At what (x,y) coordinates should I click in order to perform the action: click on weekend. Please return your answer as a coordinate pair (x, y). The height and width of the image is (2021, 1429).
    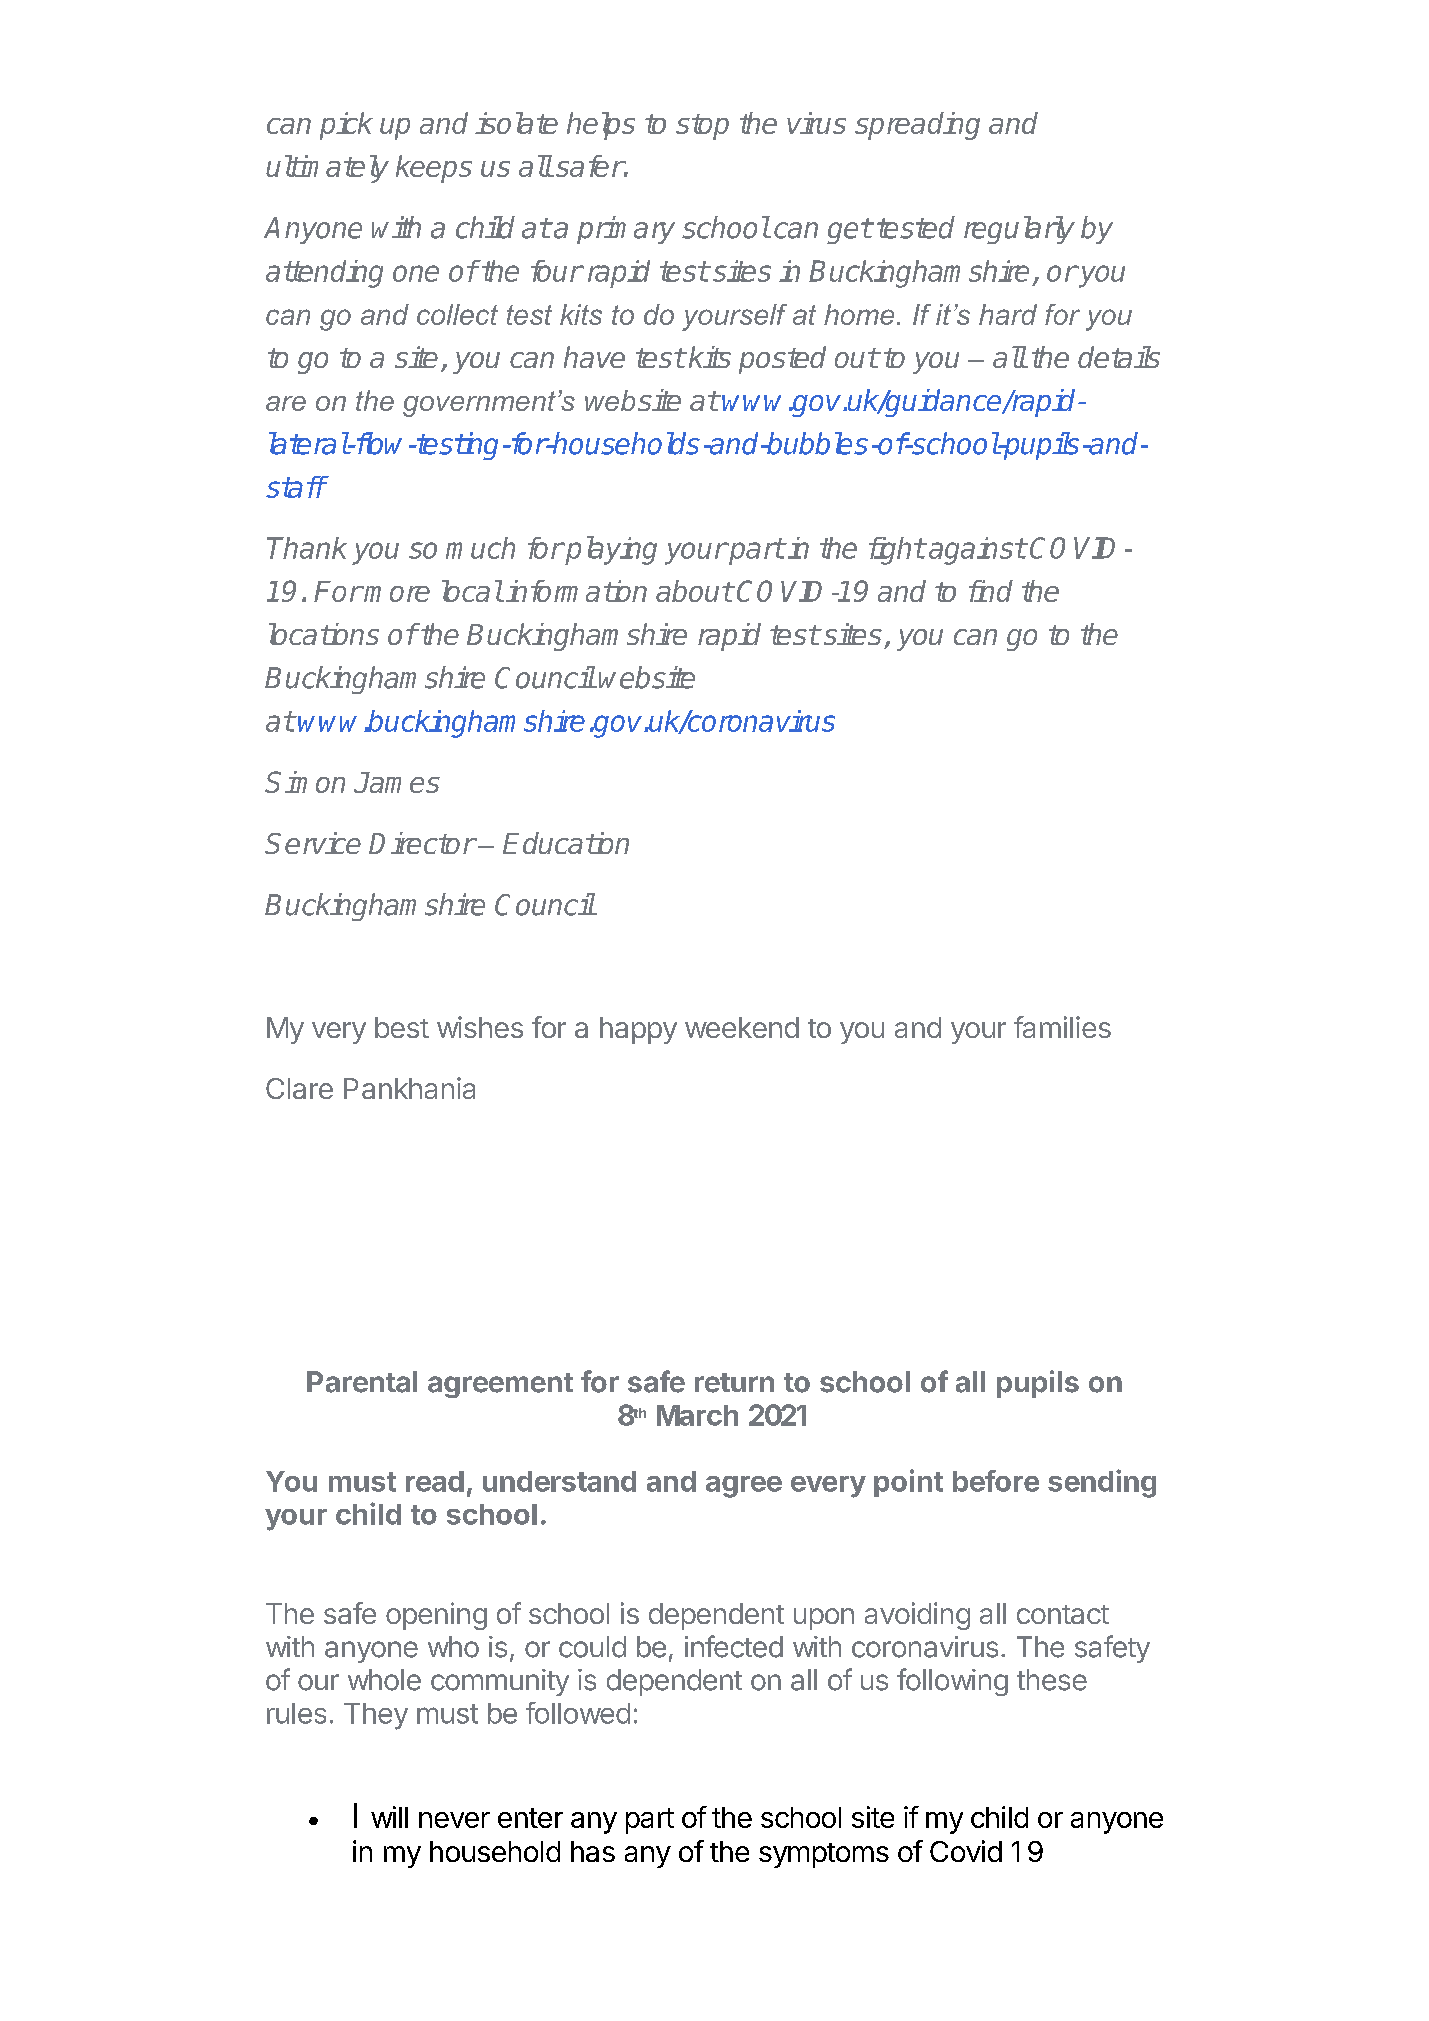
    Looking at the image, I should click on (742, 1027).
